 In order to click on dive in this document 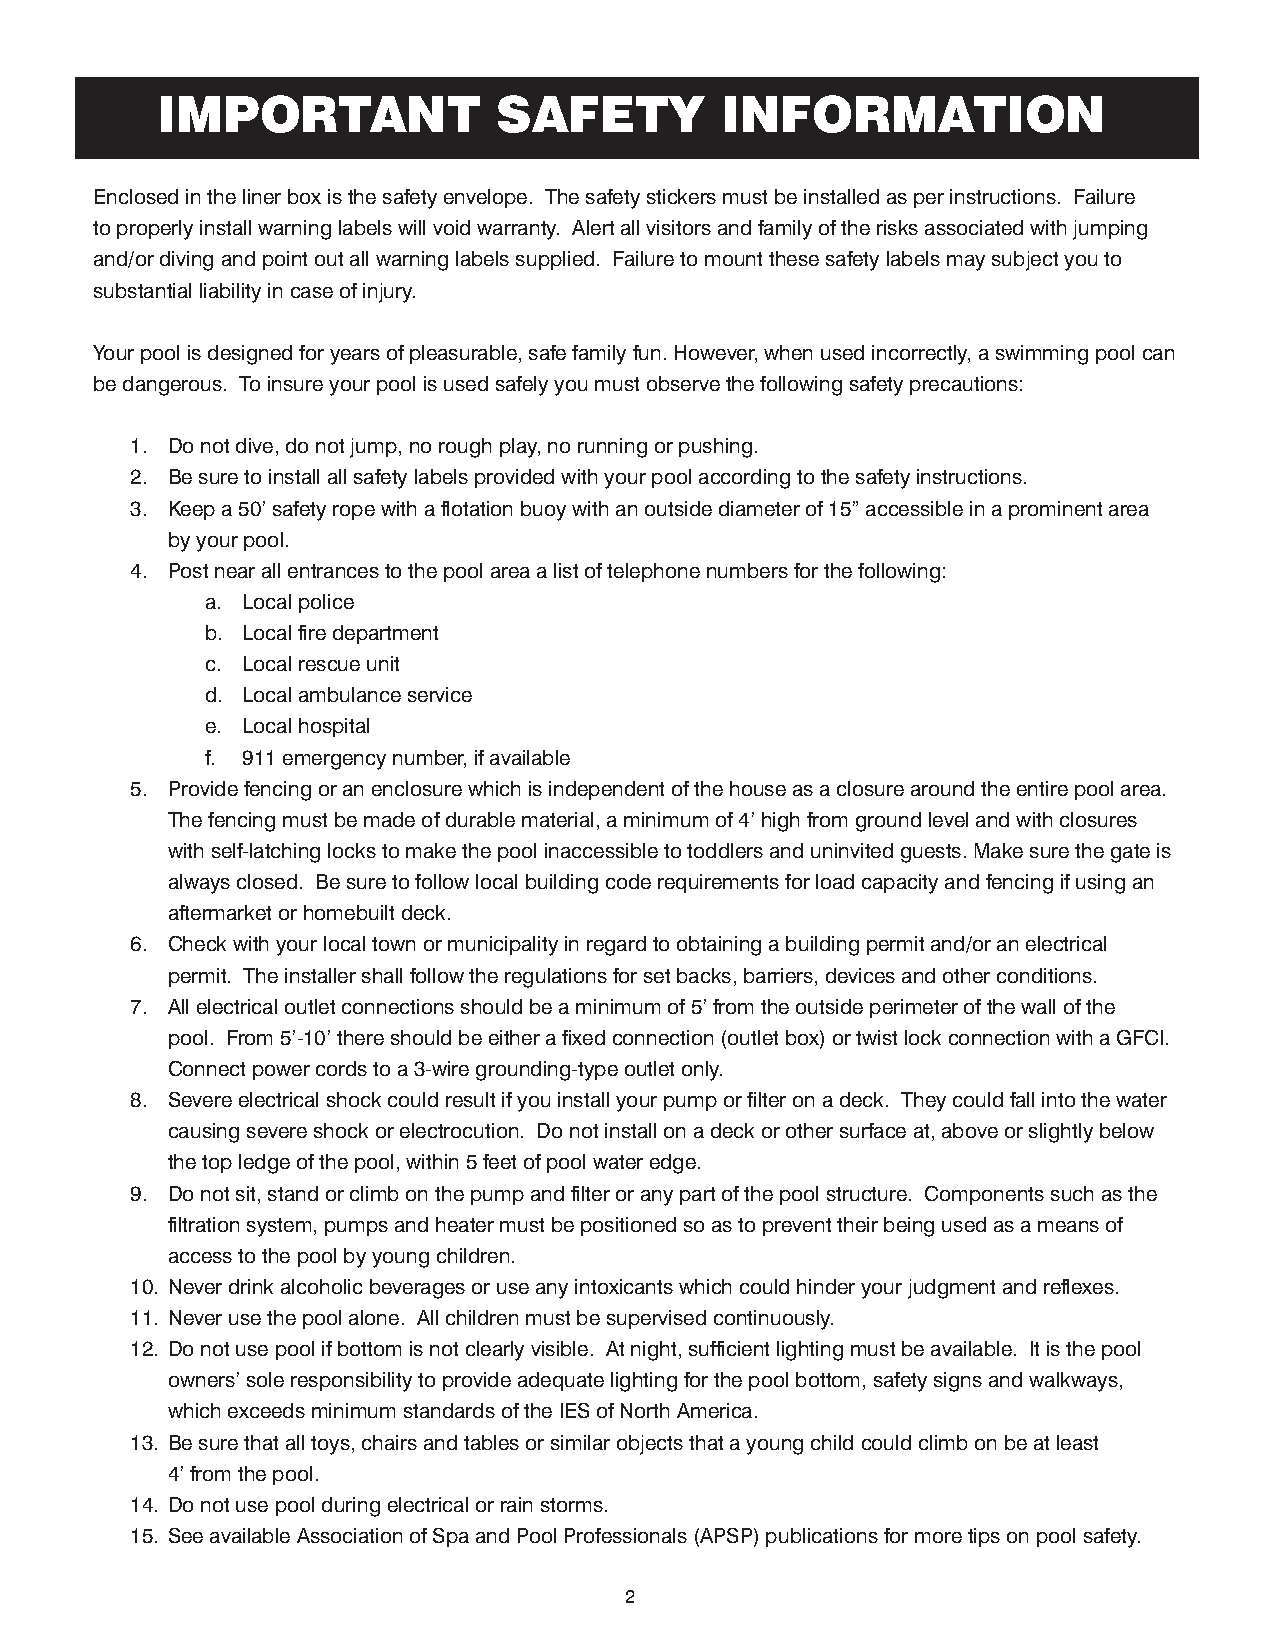, I will do `click(254, 445)`.
